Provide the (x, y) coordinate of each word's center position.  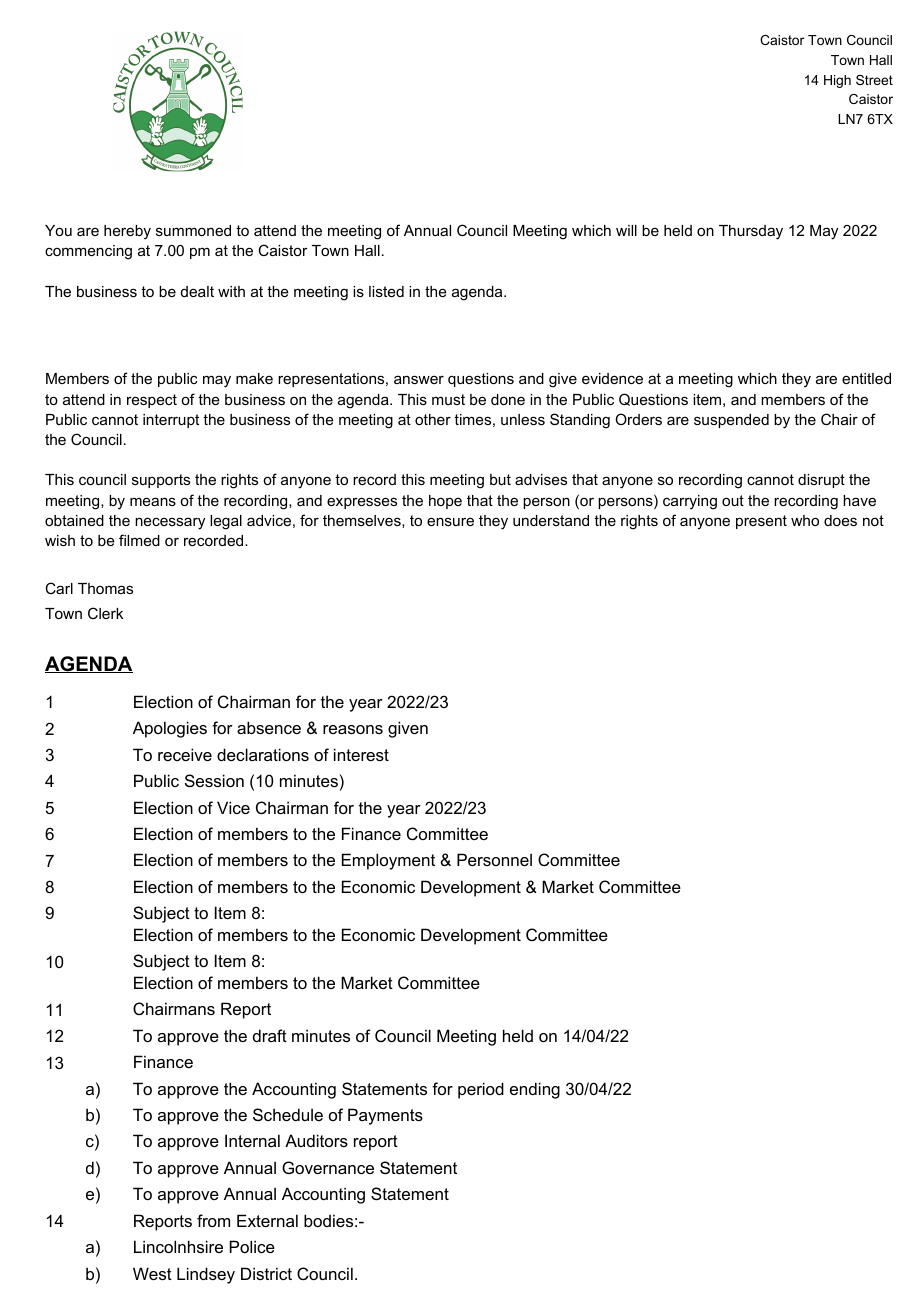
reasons (353, 729)
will (626, 230)
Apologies (170, 729)
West (152, 1273)
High (837, 81)
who (805, 520)
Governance (328, 1167)
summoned (193, 230)
